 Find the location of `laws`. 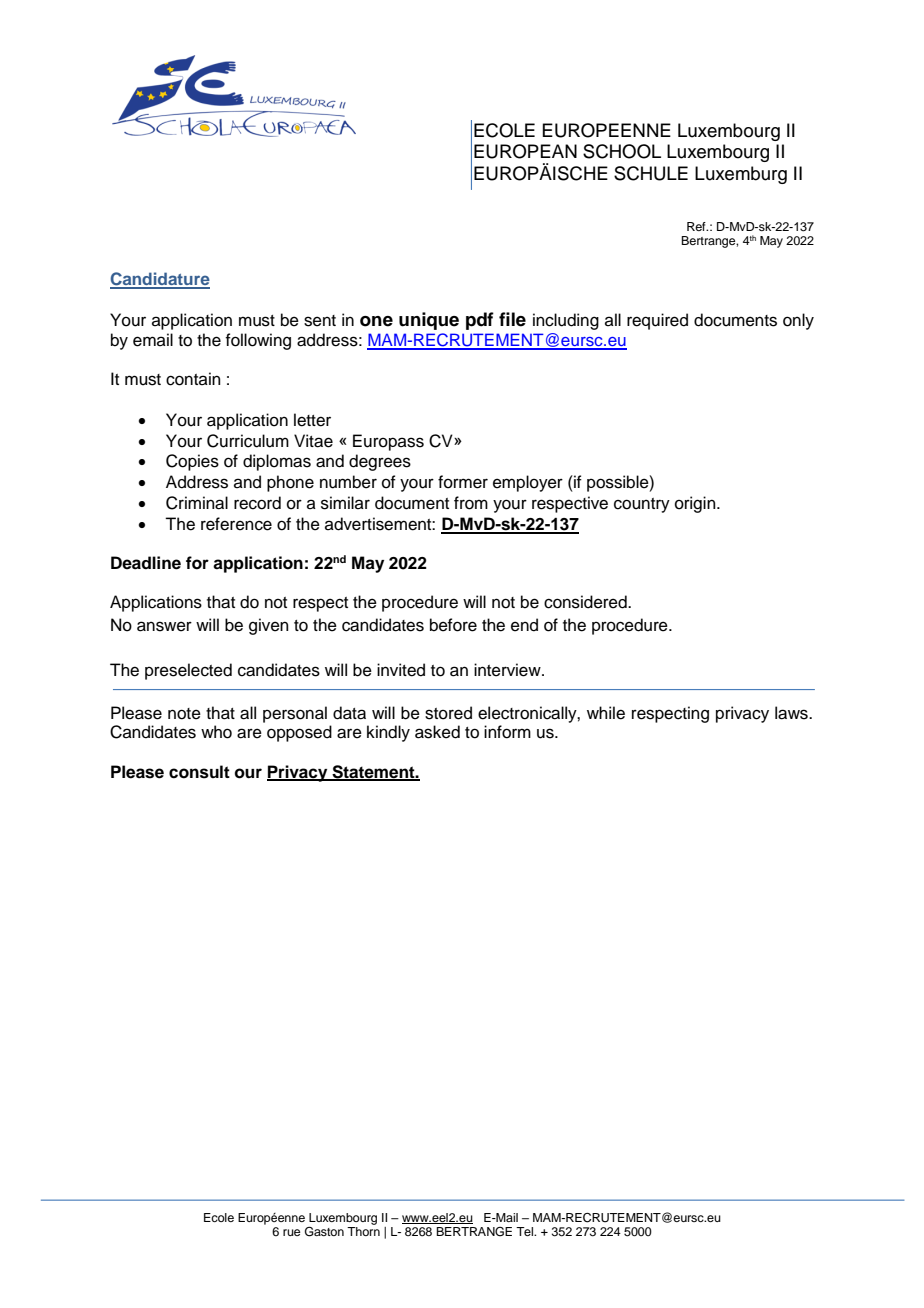

laws is located at coordinates (792, 713).
